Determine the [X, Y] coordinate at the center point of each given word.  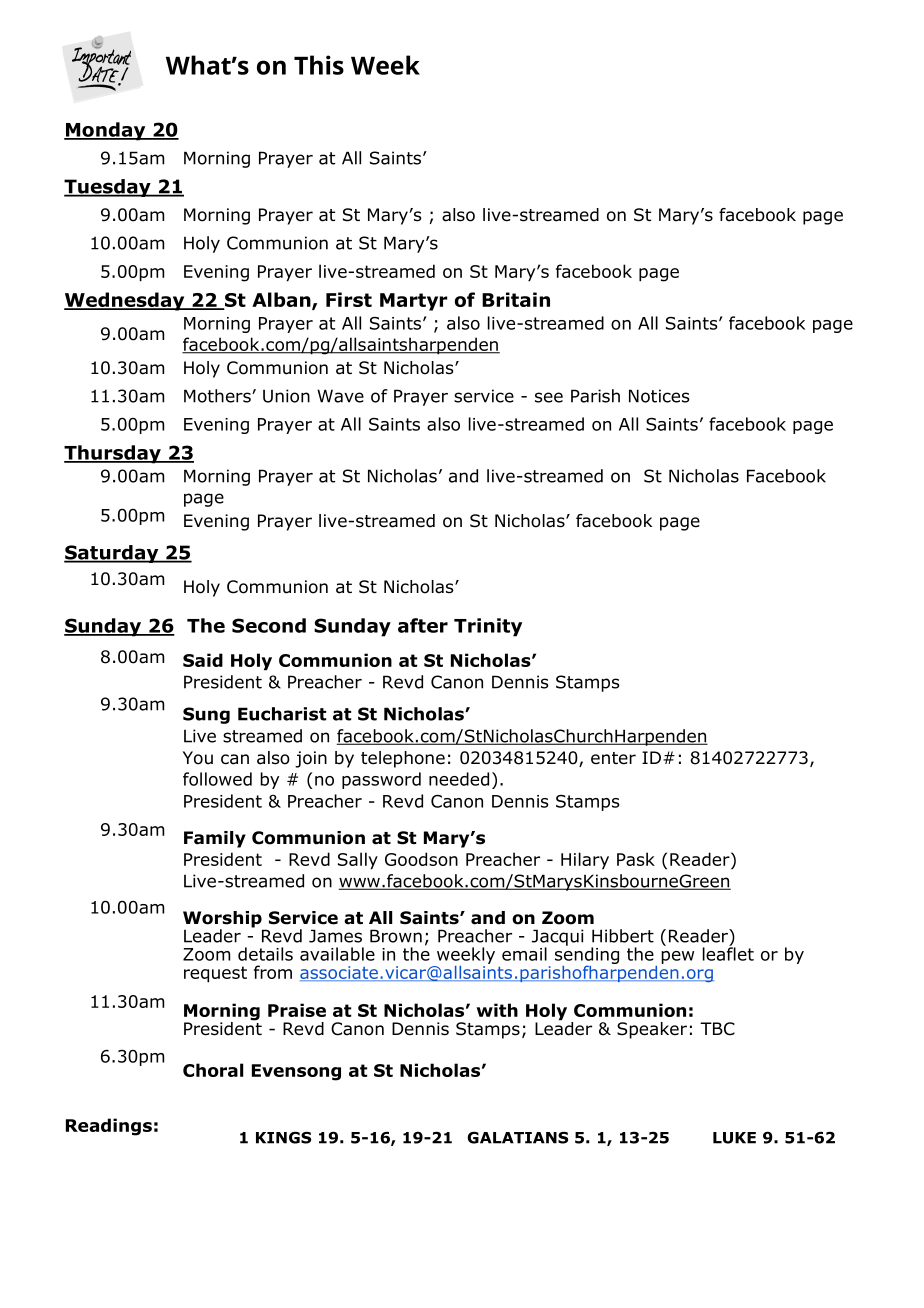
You [198, 758]
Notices [659, 396]
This [319, 65]
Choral [213, 1070]
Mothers [218, 396]
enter [613, 758]
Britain [516, 299]
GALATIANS [517, 1137]
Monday [106, 131]
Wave [340, 396]
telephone [403, 759]
